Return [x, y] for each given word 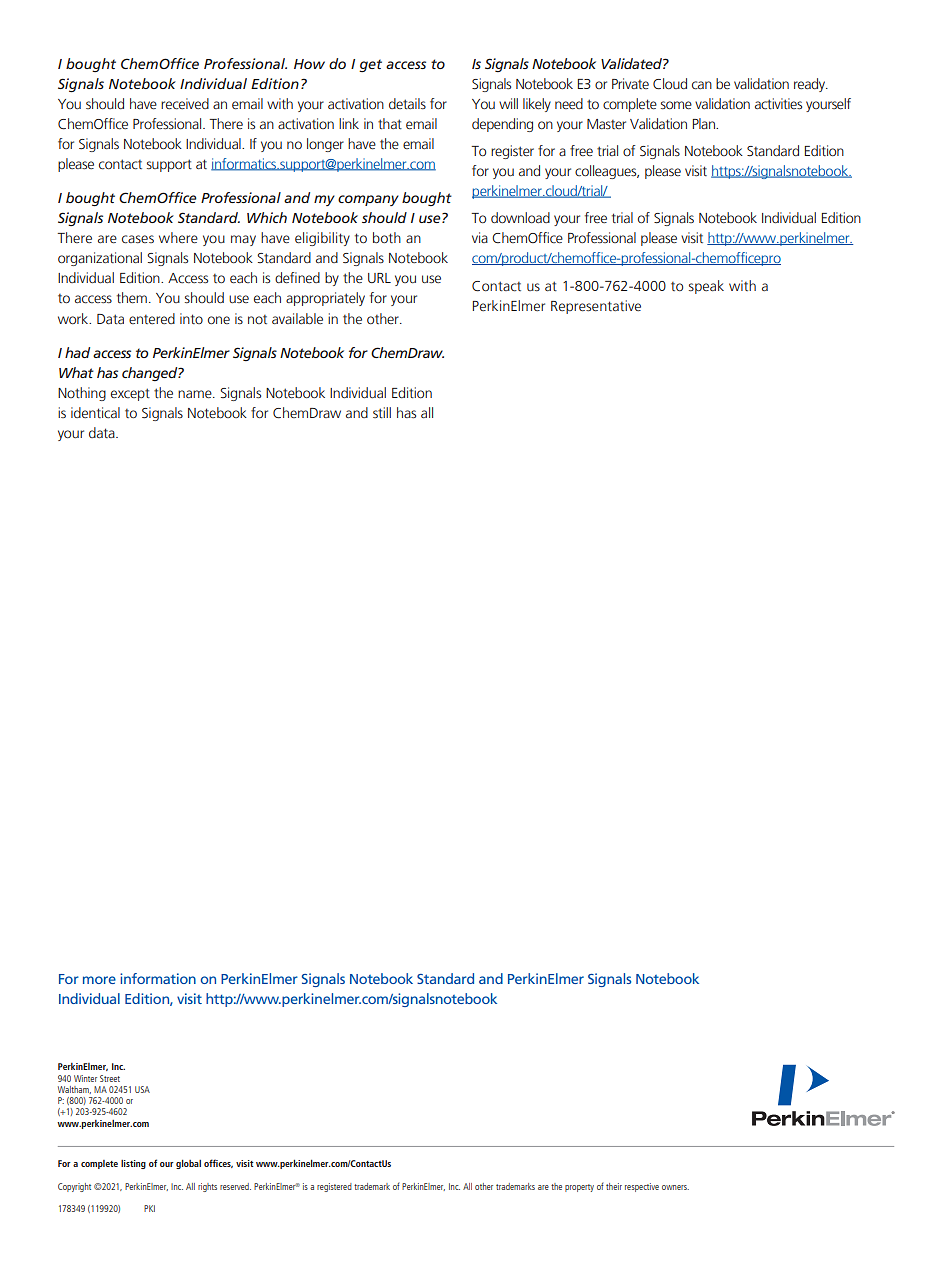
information [158, 978]
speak [706, 287]
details [407, 103]
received [185, 104]
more [99, 980]
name [196, 394]
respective [642, 1187]
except [130, 394]
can [702, 85]
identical [95, 413]
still [382, 412]
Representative [596, 307]
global [188, 1164]
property [579, 1188]
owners [675, 1187]
